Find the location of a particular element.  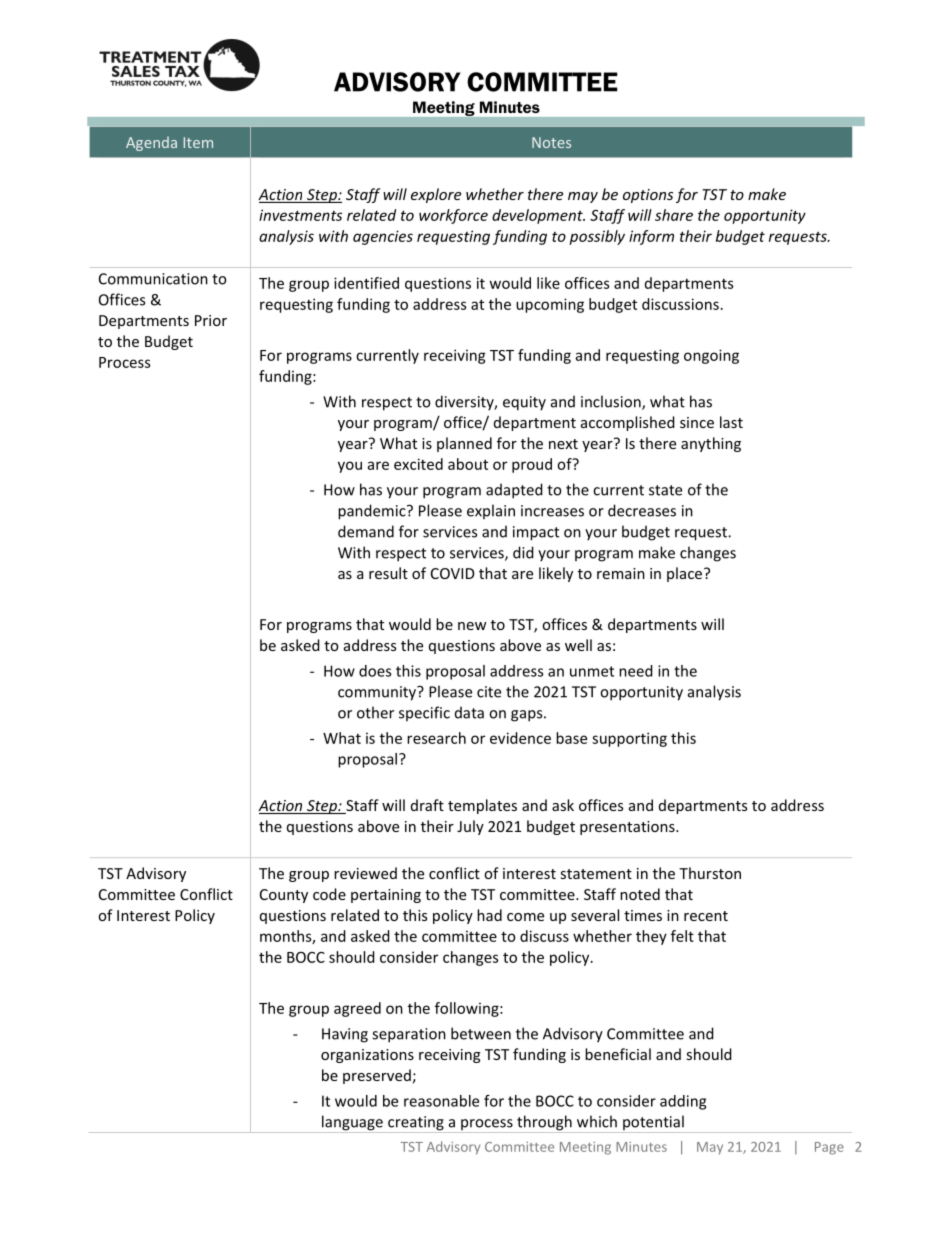

reasonable is located at coordinates (441, 1101).
